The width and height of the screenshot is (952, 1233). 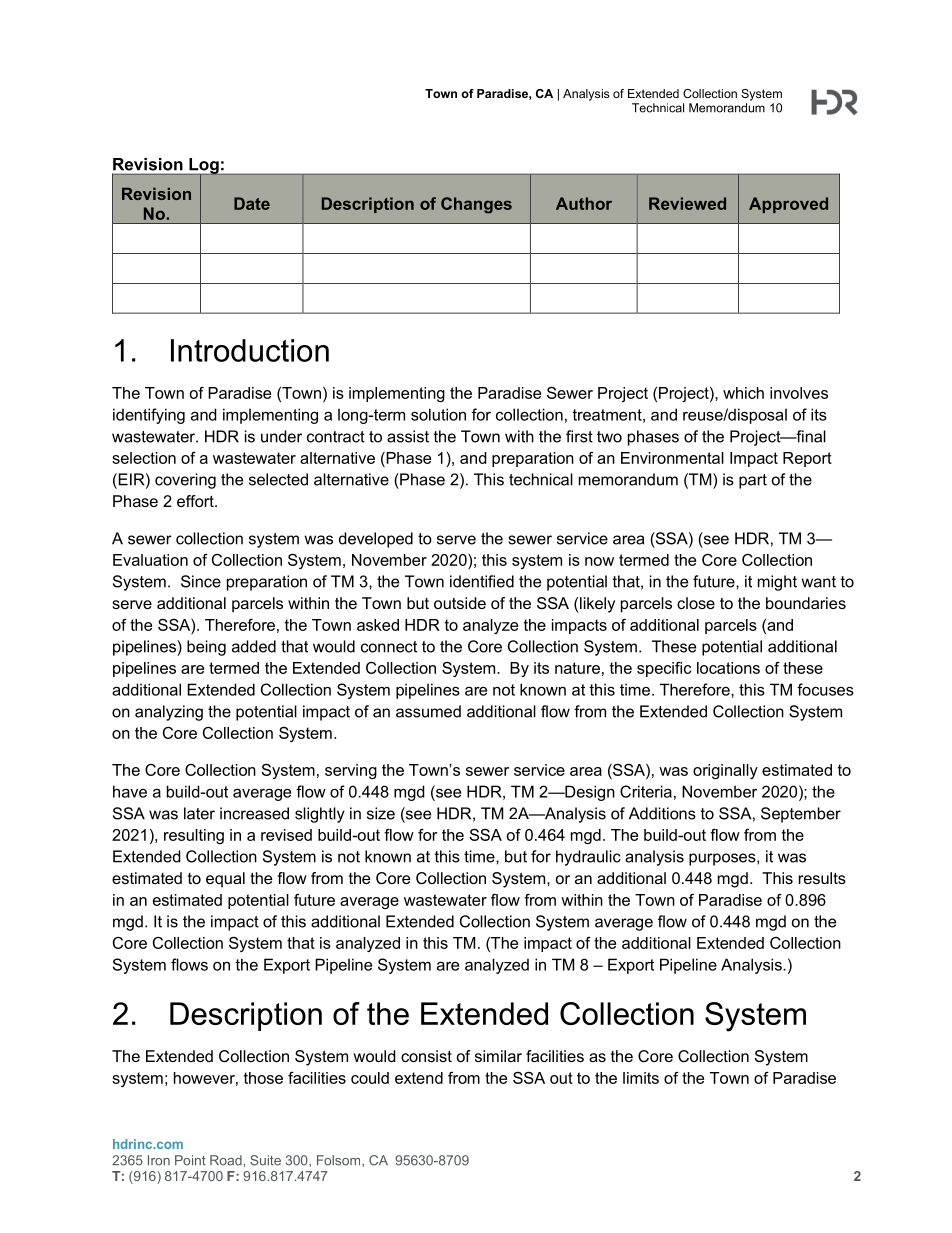 I want to click on effort, so click(x=196, y=501).
